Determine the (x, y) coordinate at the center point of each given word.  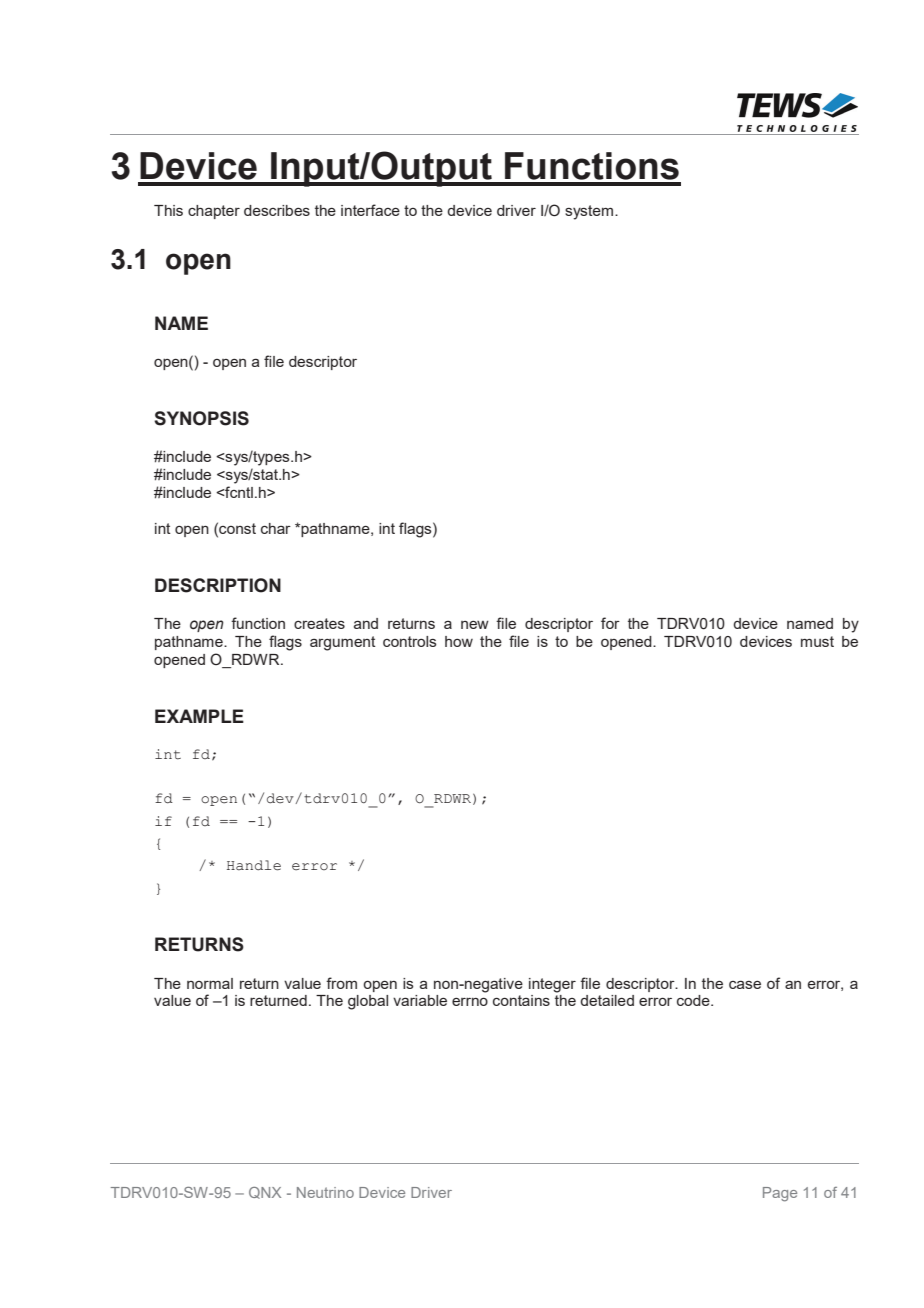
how (459, 641)
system (590, 212)
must (817, 641)
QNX (265, 1193)
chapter (214, 212)
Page (780, 1194)
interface (370, 210)
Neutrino (325, 1192)
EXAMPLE (199, 716)
